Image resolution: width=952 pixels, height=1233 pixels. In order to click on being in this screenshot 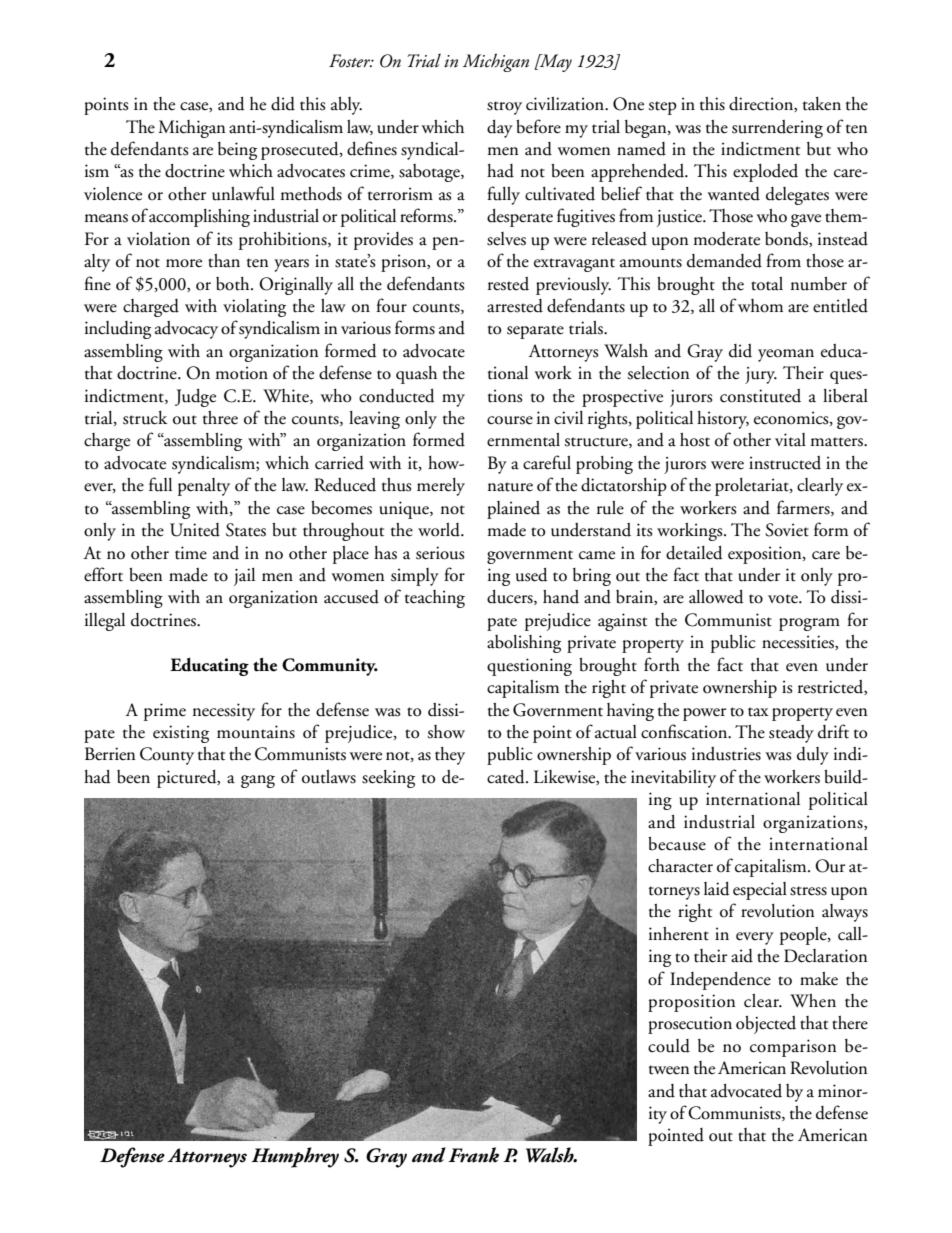, I will do `click(237, 151)`.
